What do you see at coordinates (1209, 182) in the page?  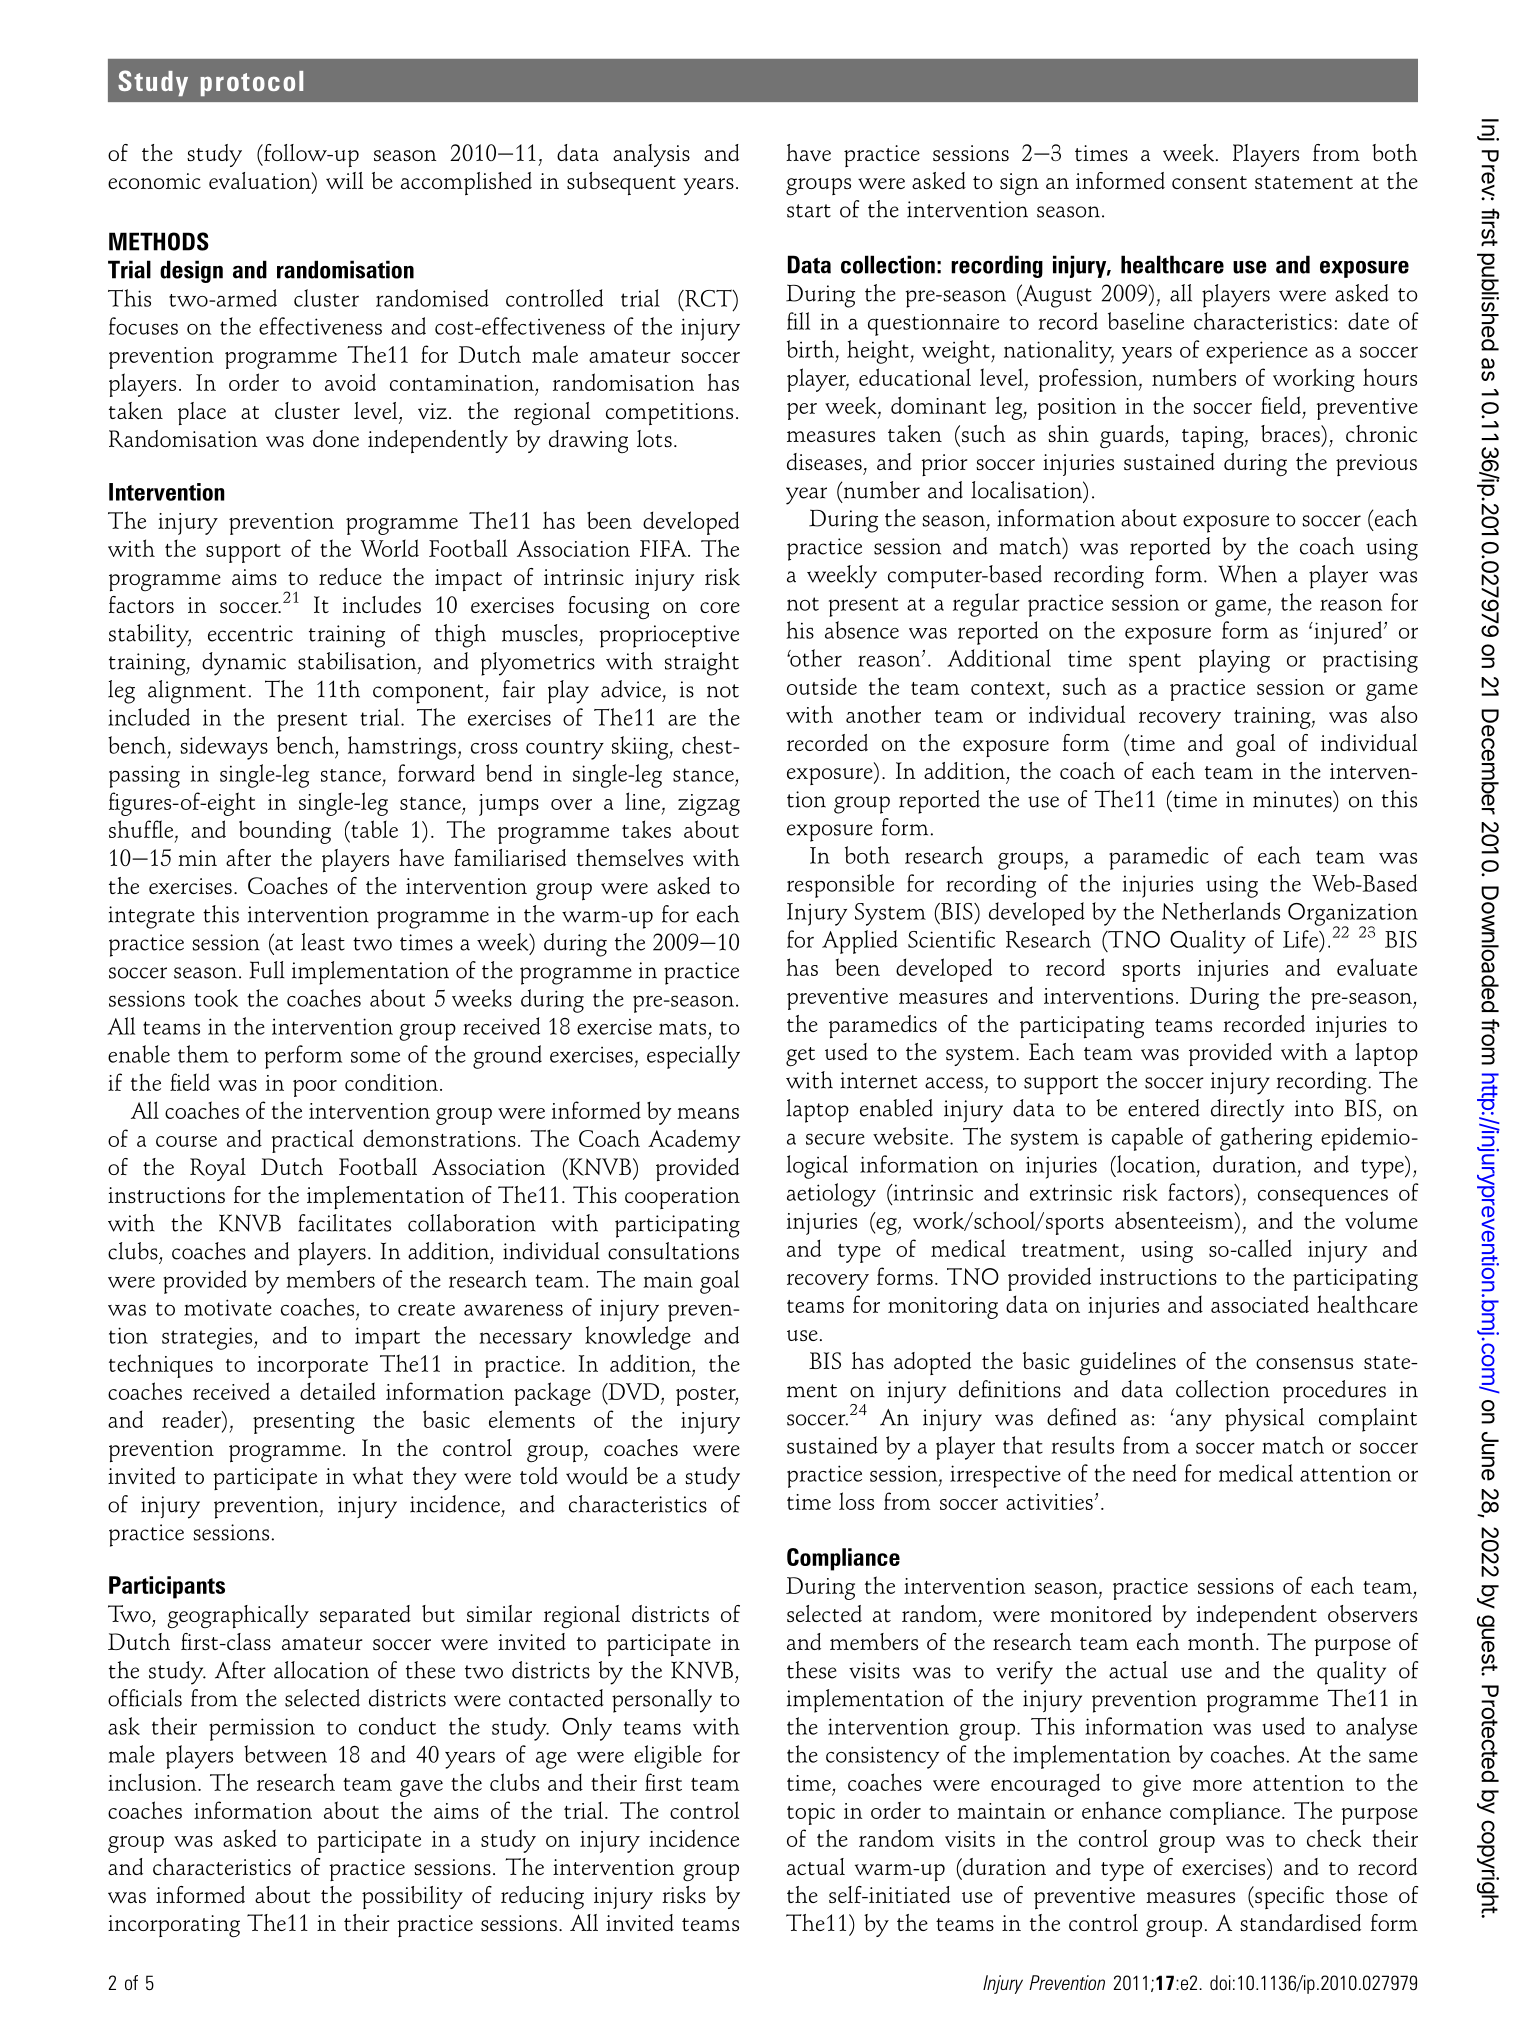 I see `consent` at bounding box center [1209, 182].
